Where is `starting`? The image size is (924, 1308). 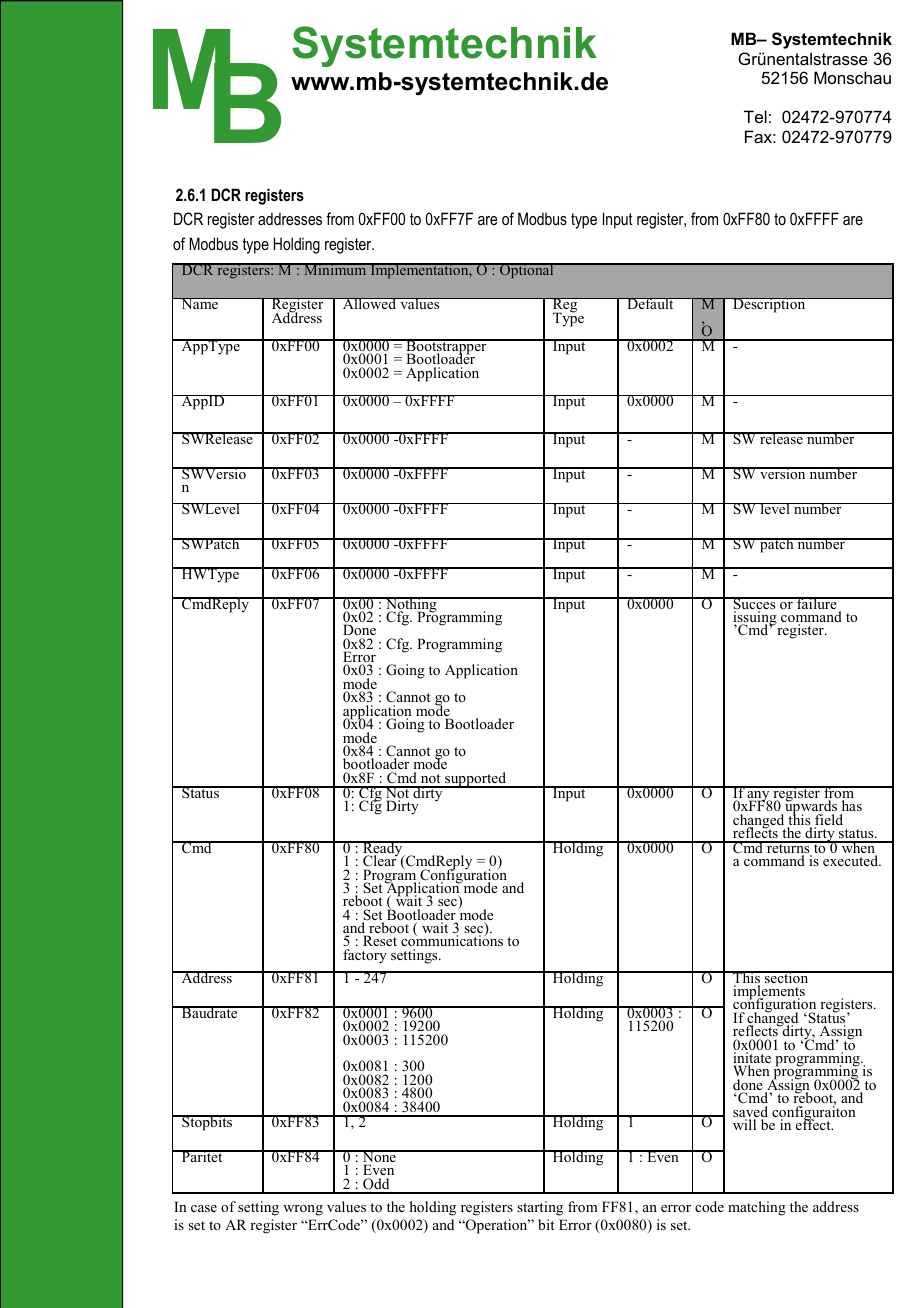
starting is located at coordinates (540, 1208).
